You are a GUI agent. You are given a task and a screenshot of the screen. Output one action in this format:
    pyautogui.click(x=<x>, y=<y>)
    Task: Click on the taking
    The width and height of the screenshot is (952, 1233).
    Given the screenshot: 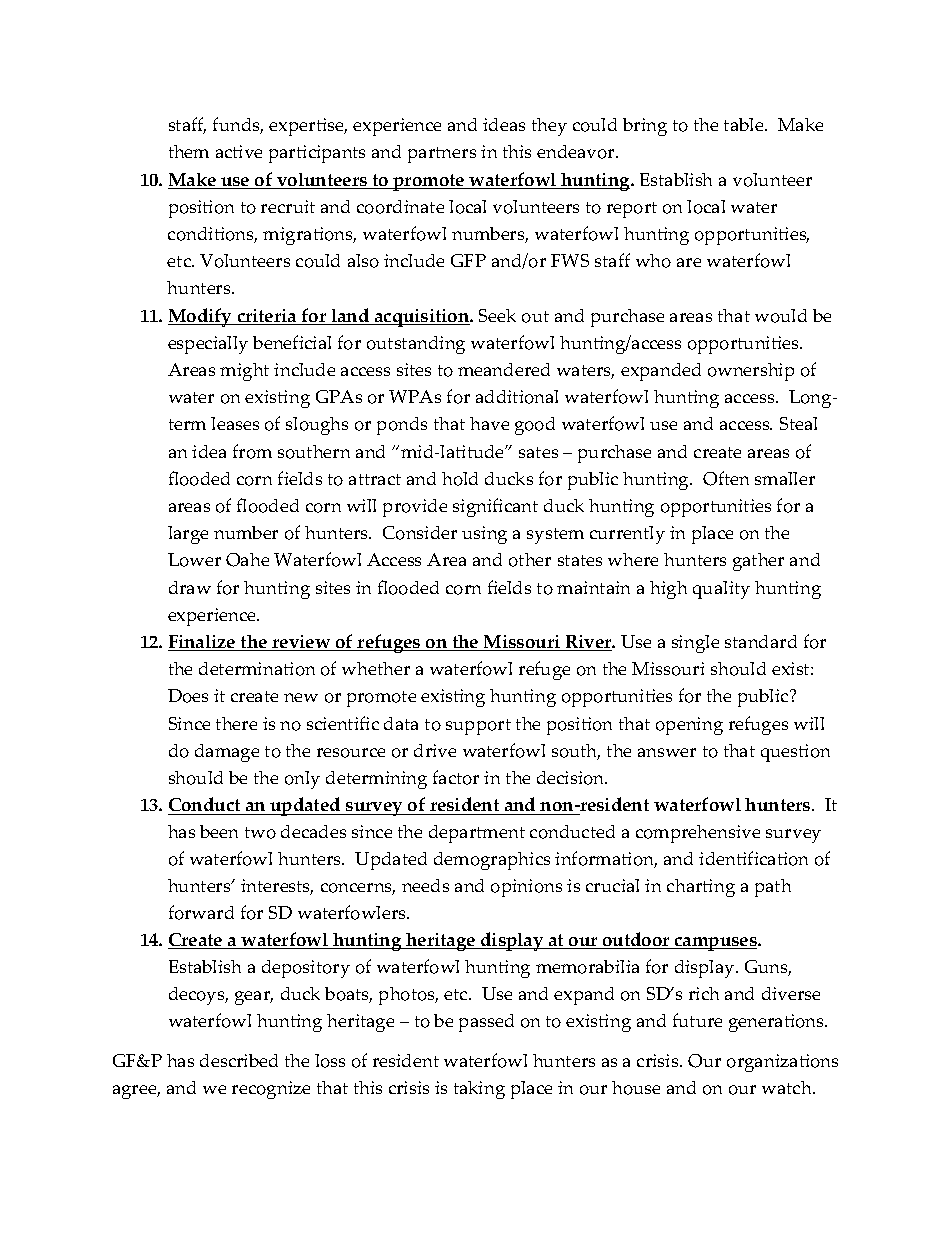 What is the action you would take?
    pyautogui.click(x=479, y=1090)
